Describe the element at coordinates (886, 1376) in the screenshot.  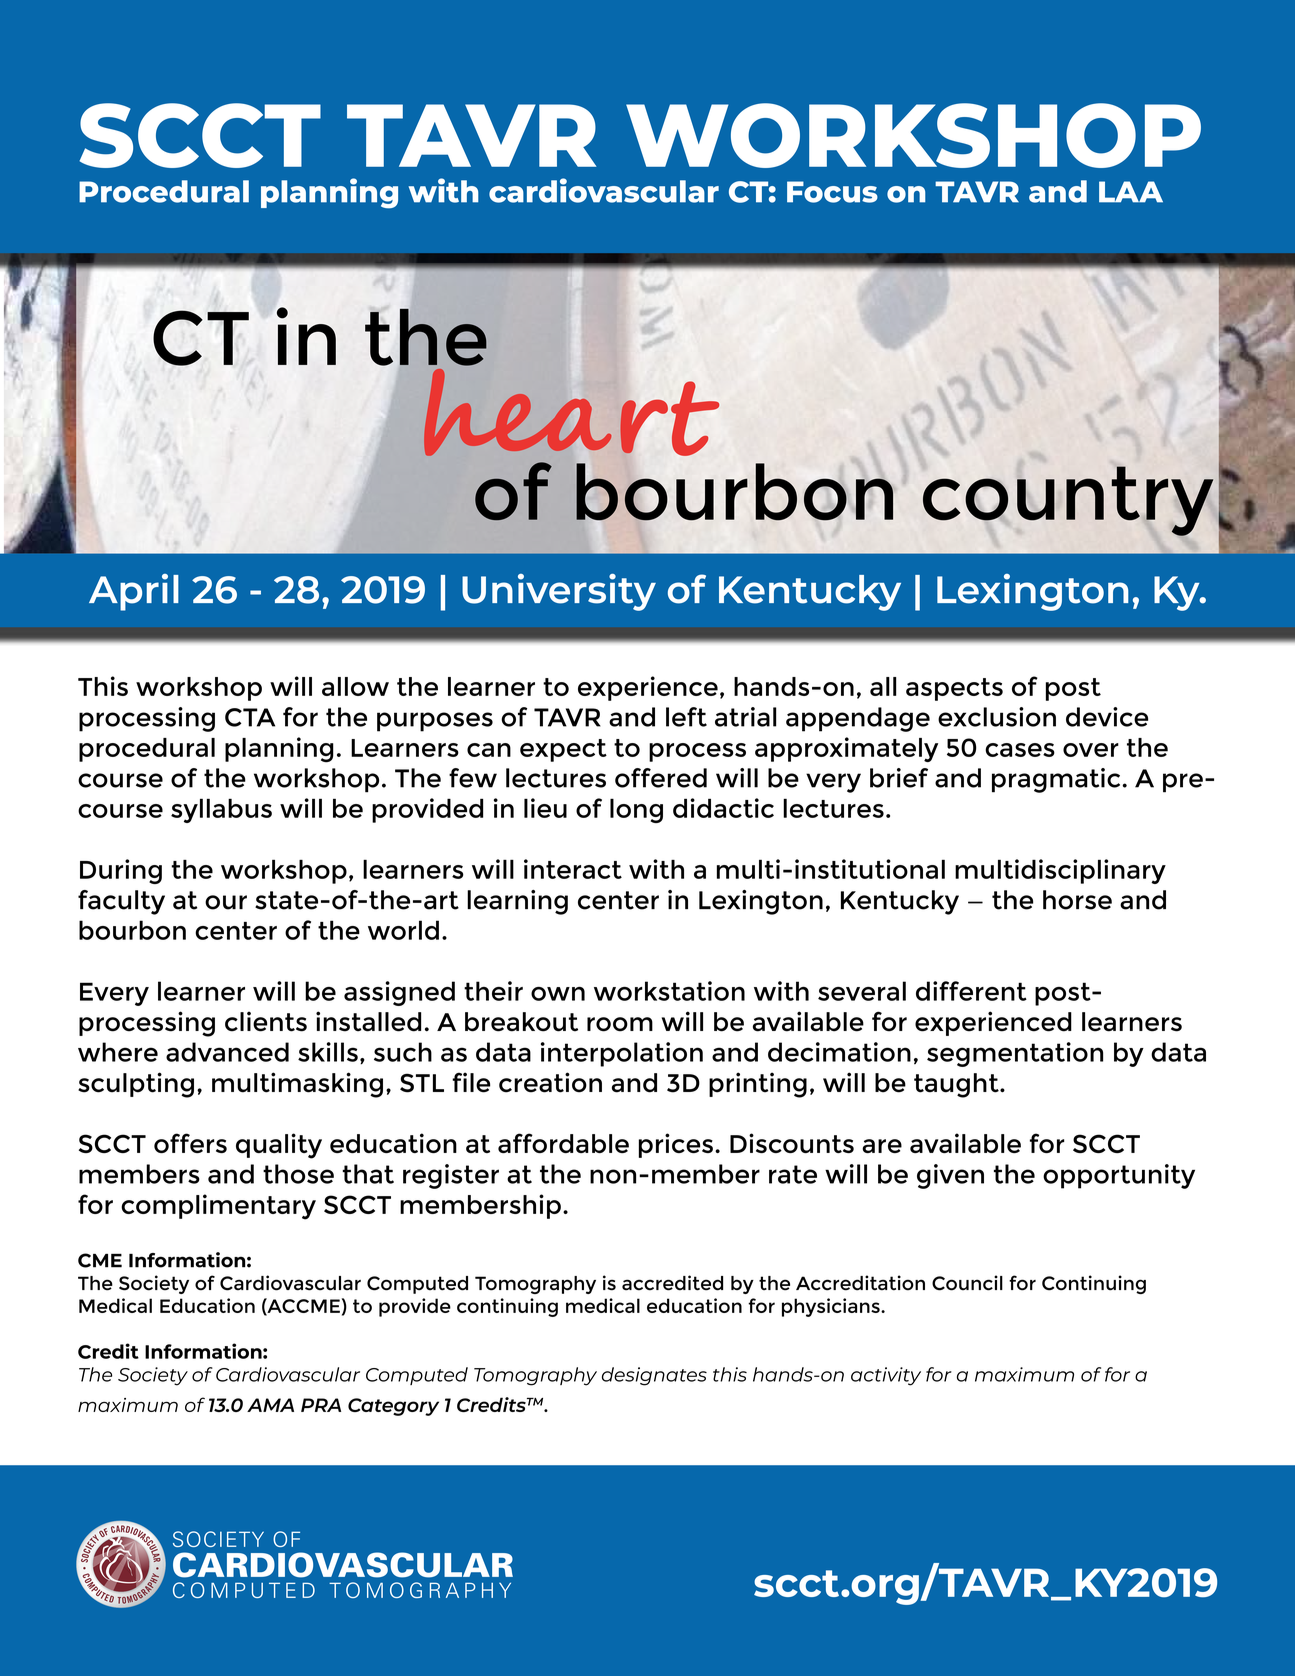
I see `activity` at that location.
